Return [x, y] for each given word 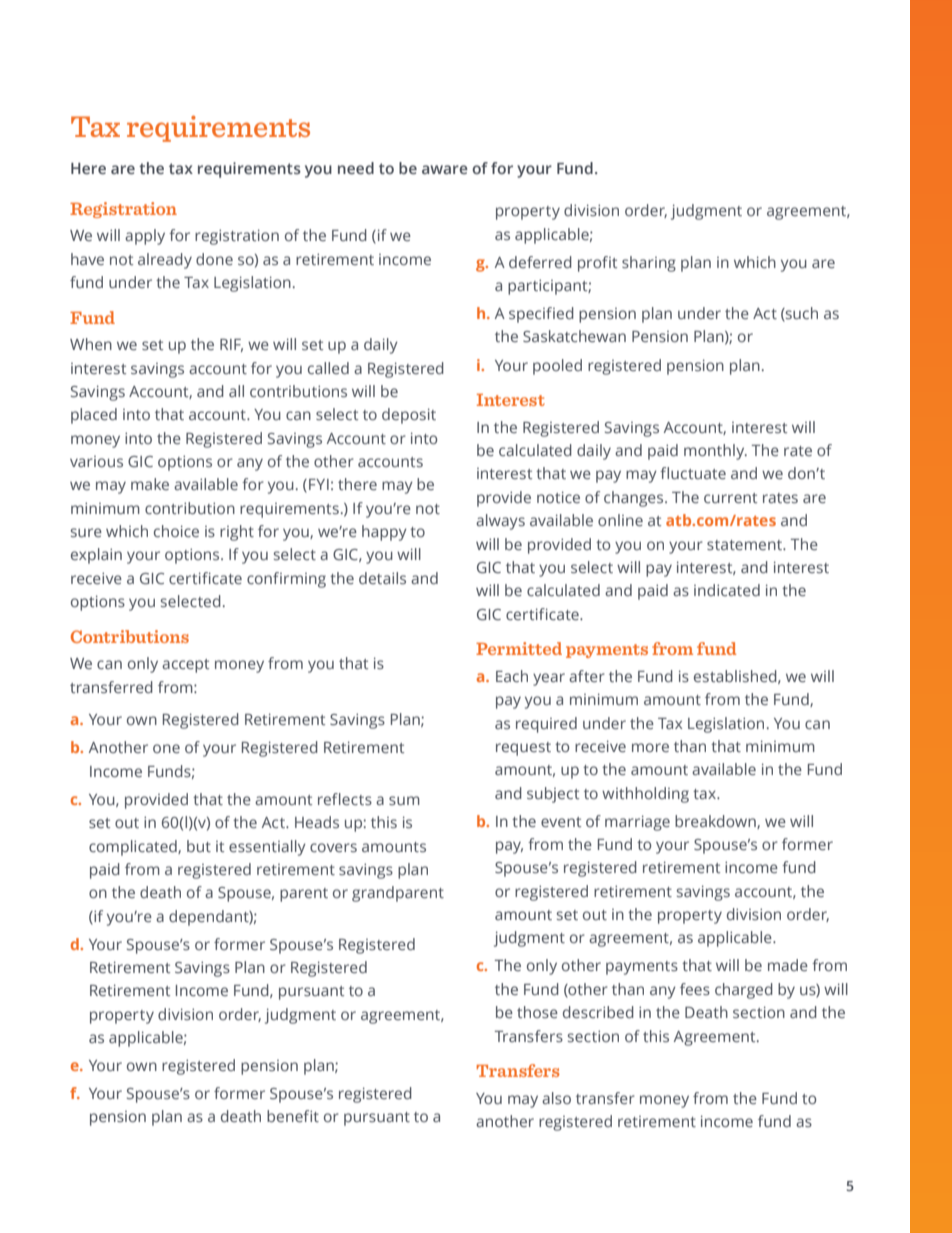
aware [445, 169]
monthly [715, 452]
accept [185, 666]
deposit [409, 416]
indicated [727, 590]
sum [404, 800]
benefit [293, 1116]
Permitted [519, 648]
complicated [134, 848]
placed [94, 416]
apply [145, 237]
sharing [649, 264]
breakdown [716, 822]
